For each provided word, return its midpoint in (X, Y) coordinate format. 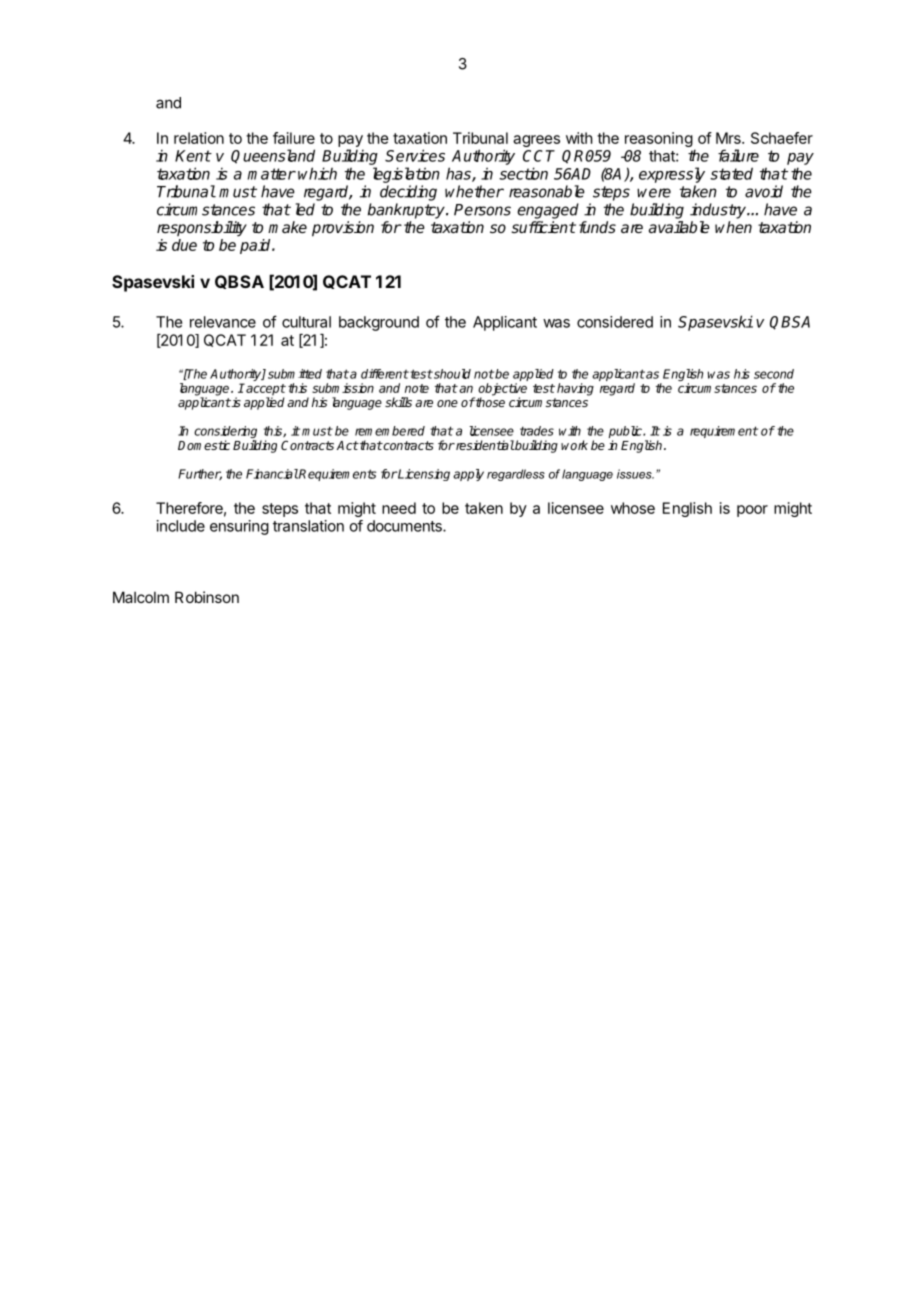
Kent (193, 156)
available (679, 227)
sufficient (543, 227)
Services (415, 155)
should (451, 374)
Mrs (729, 138)
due (184, 245)
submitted (295, 374)
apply (468, 475)
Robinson (207, 597)
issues (635, 474)
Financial (272, 474)
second (774, 374)
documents (405, 526)
